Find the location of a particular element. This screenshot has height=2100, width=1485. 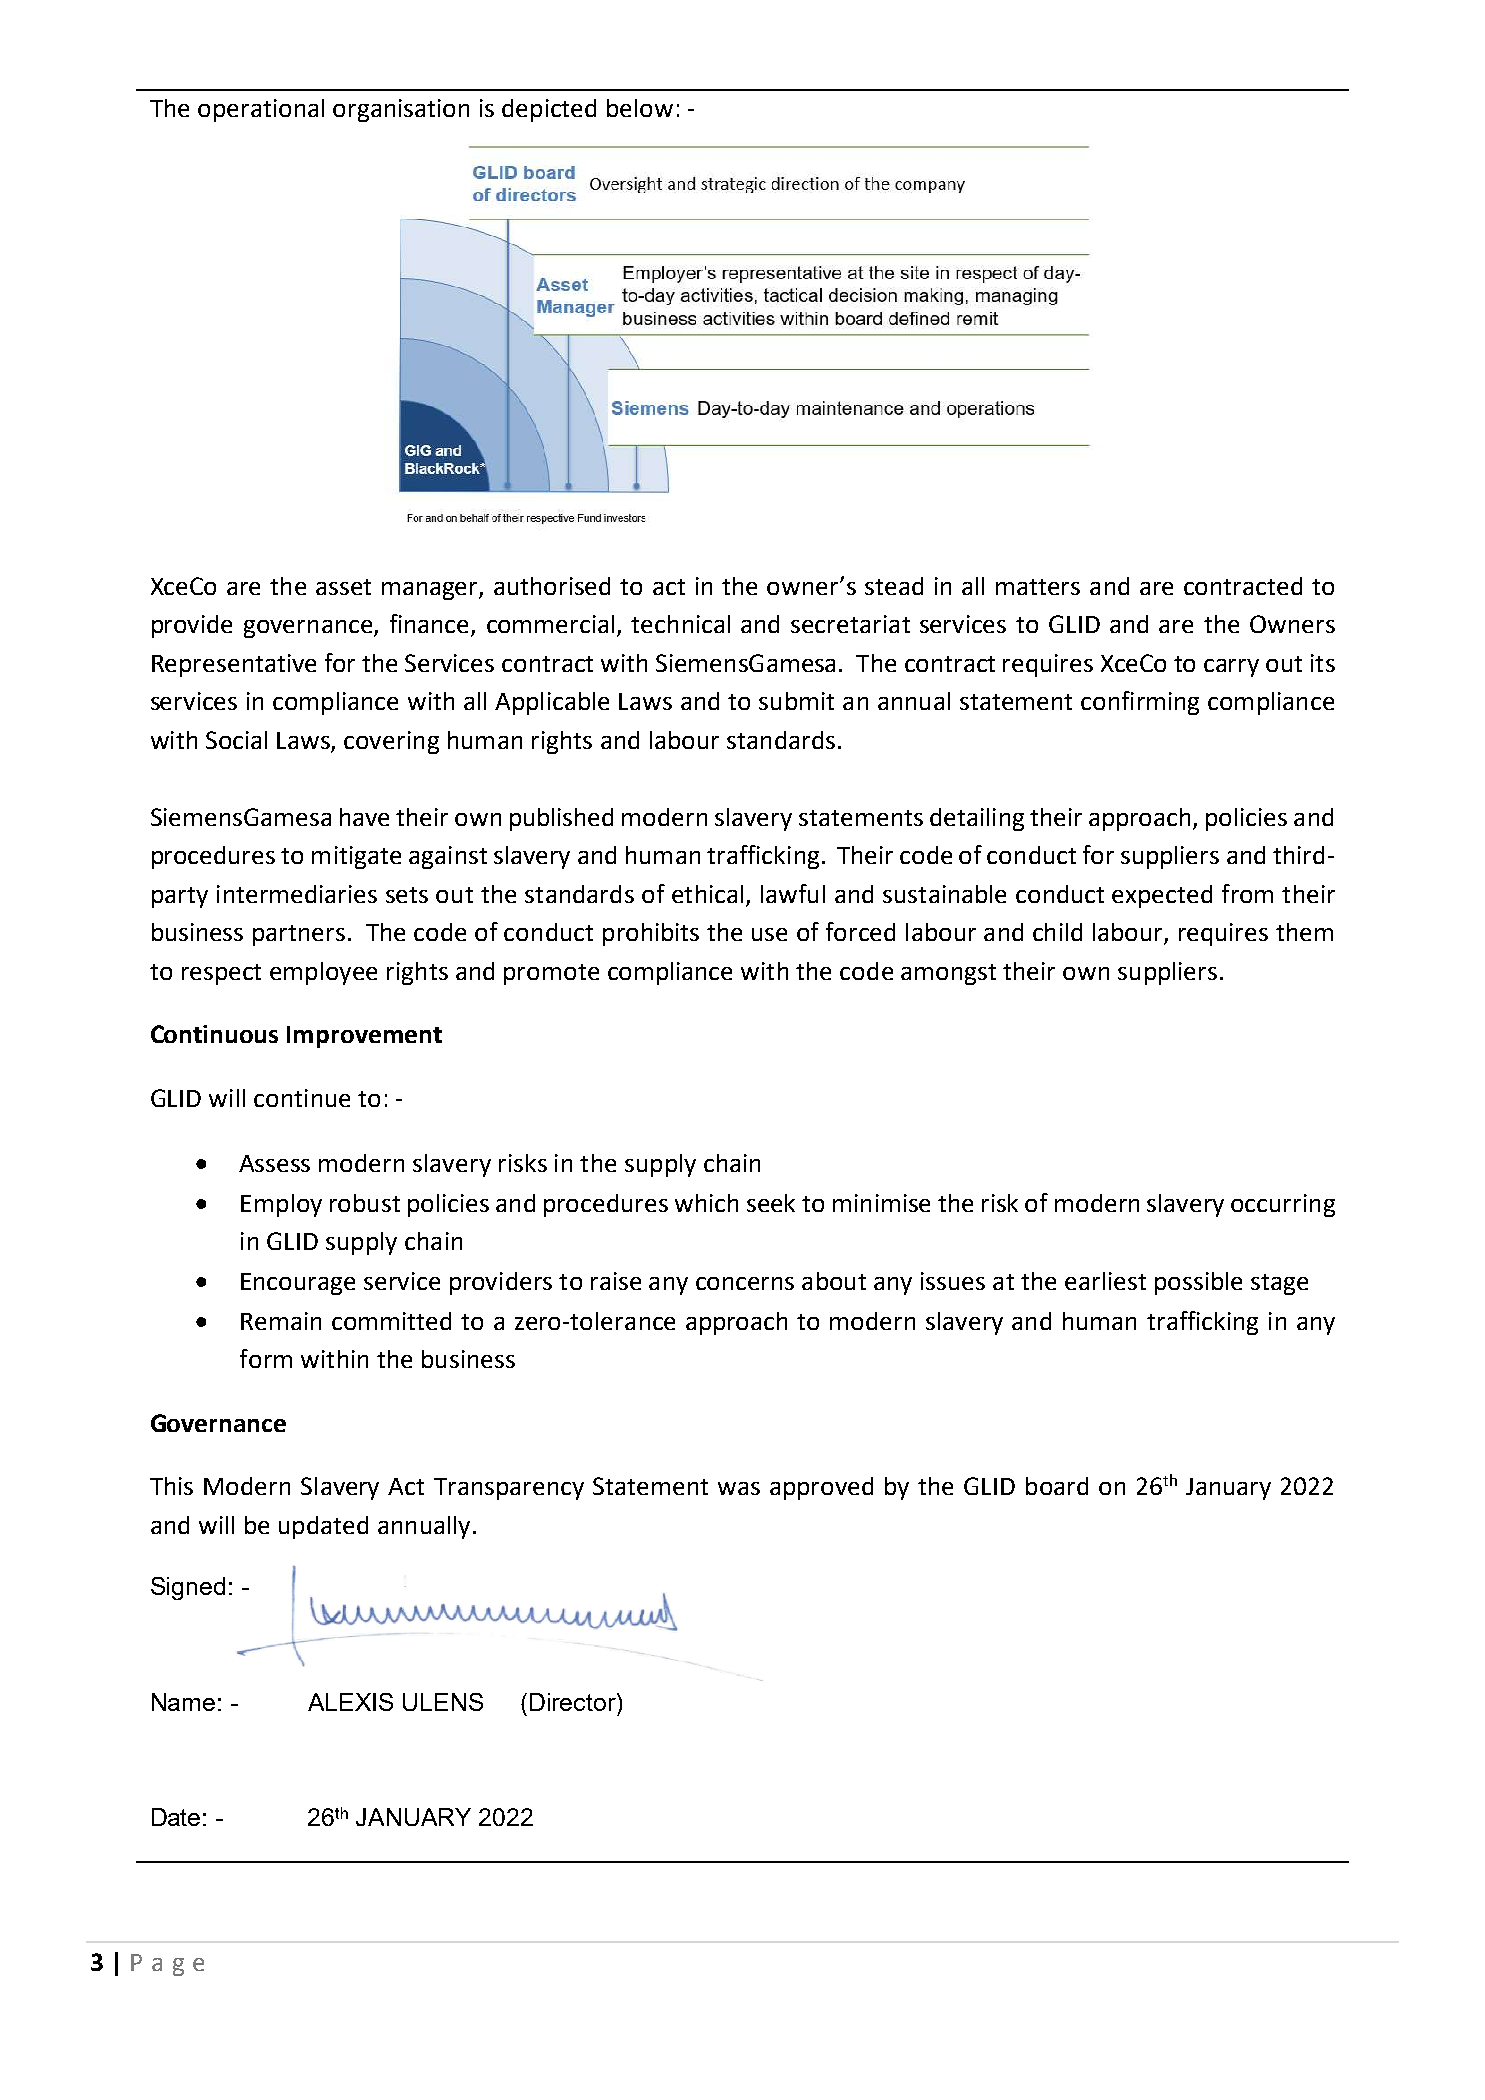

Director is located at coordinates (574, 1702).
